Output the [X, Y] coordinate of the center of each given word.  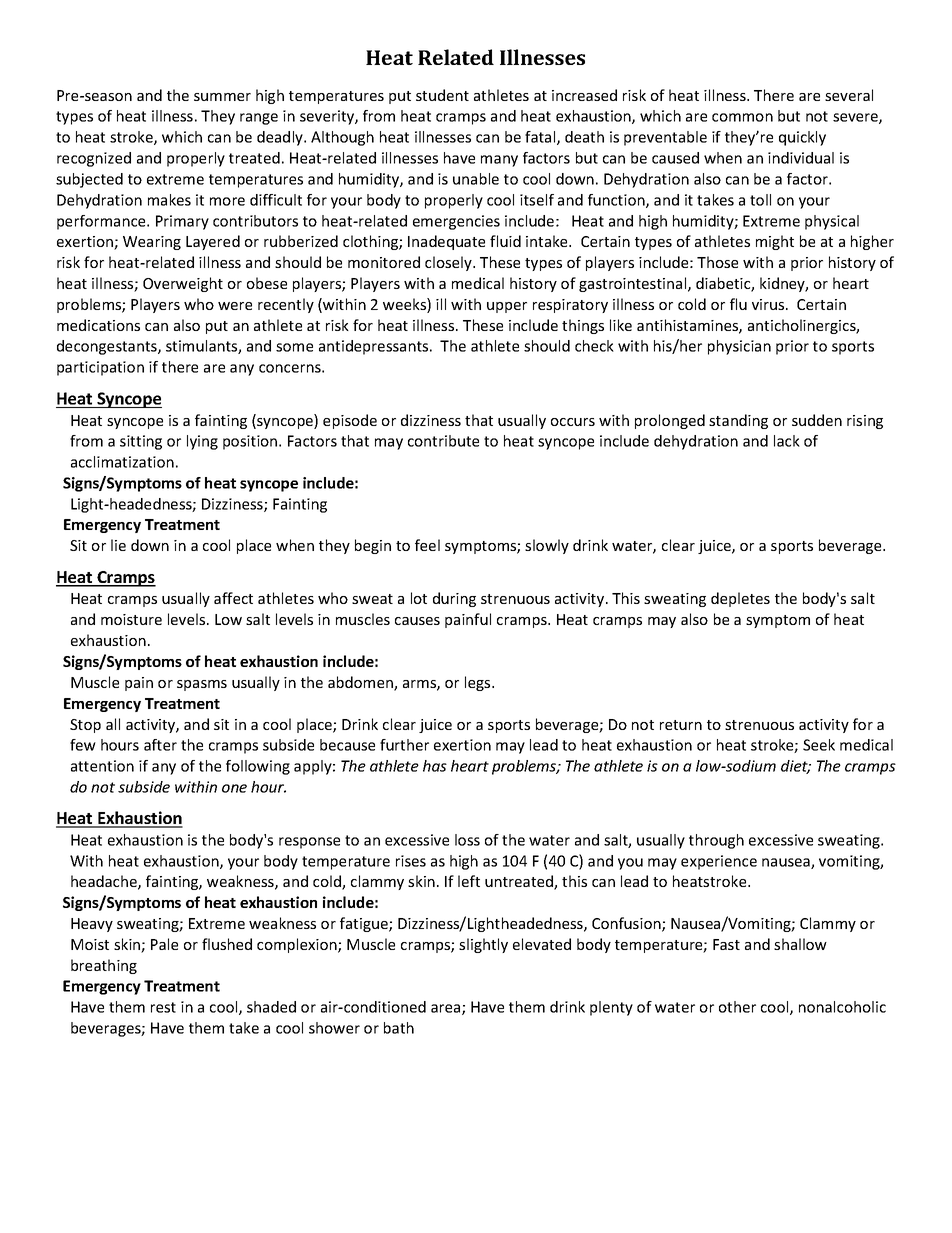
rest [163, 1007]
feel [427, 545]
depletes [740, 599]
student [442, 95]
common [742, 117]
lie [118, 545]
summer [222, 97]
